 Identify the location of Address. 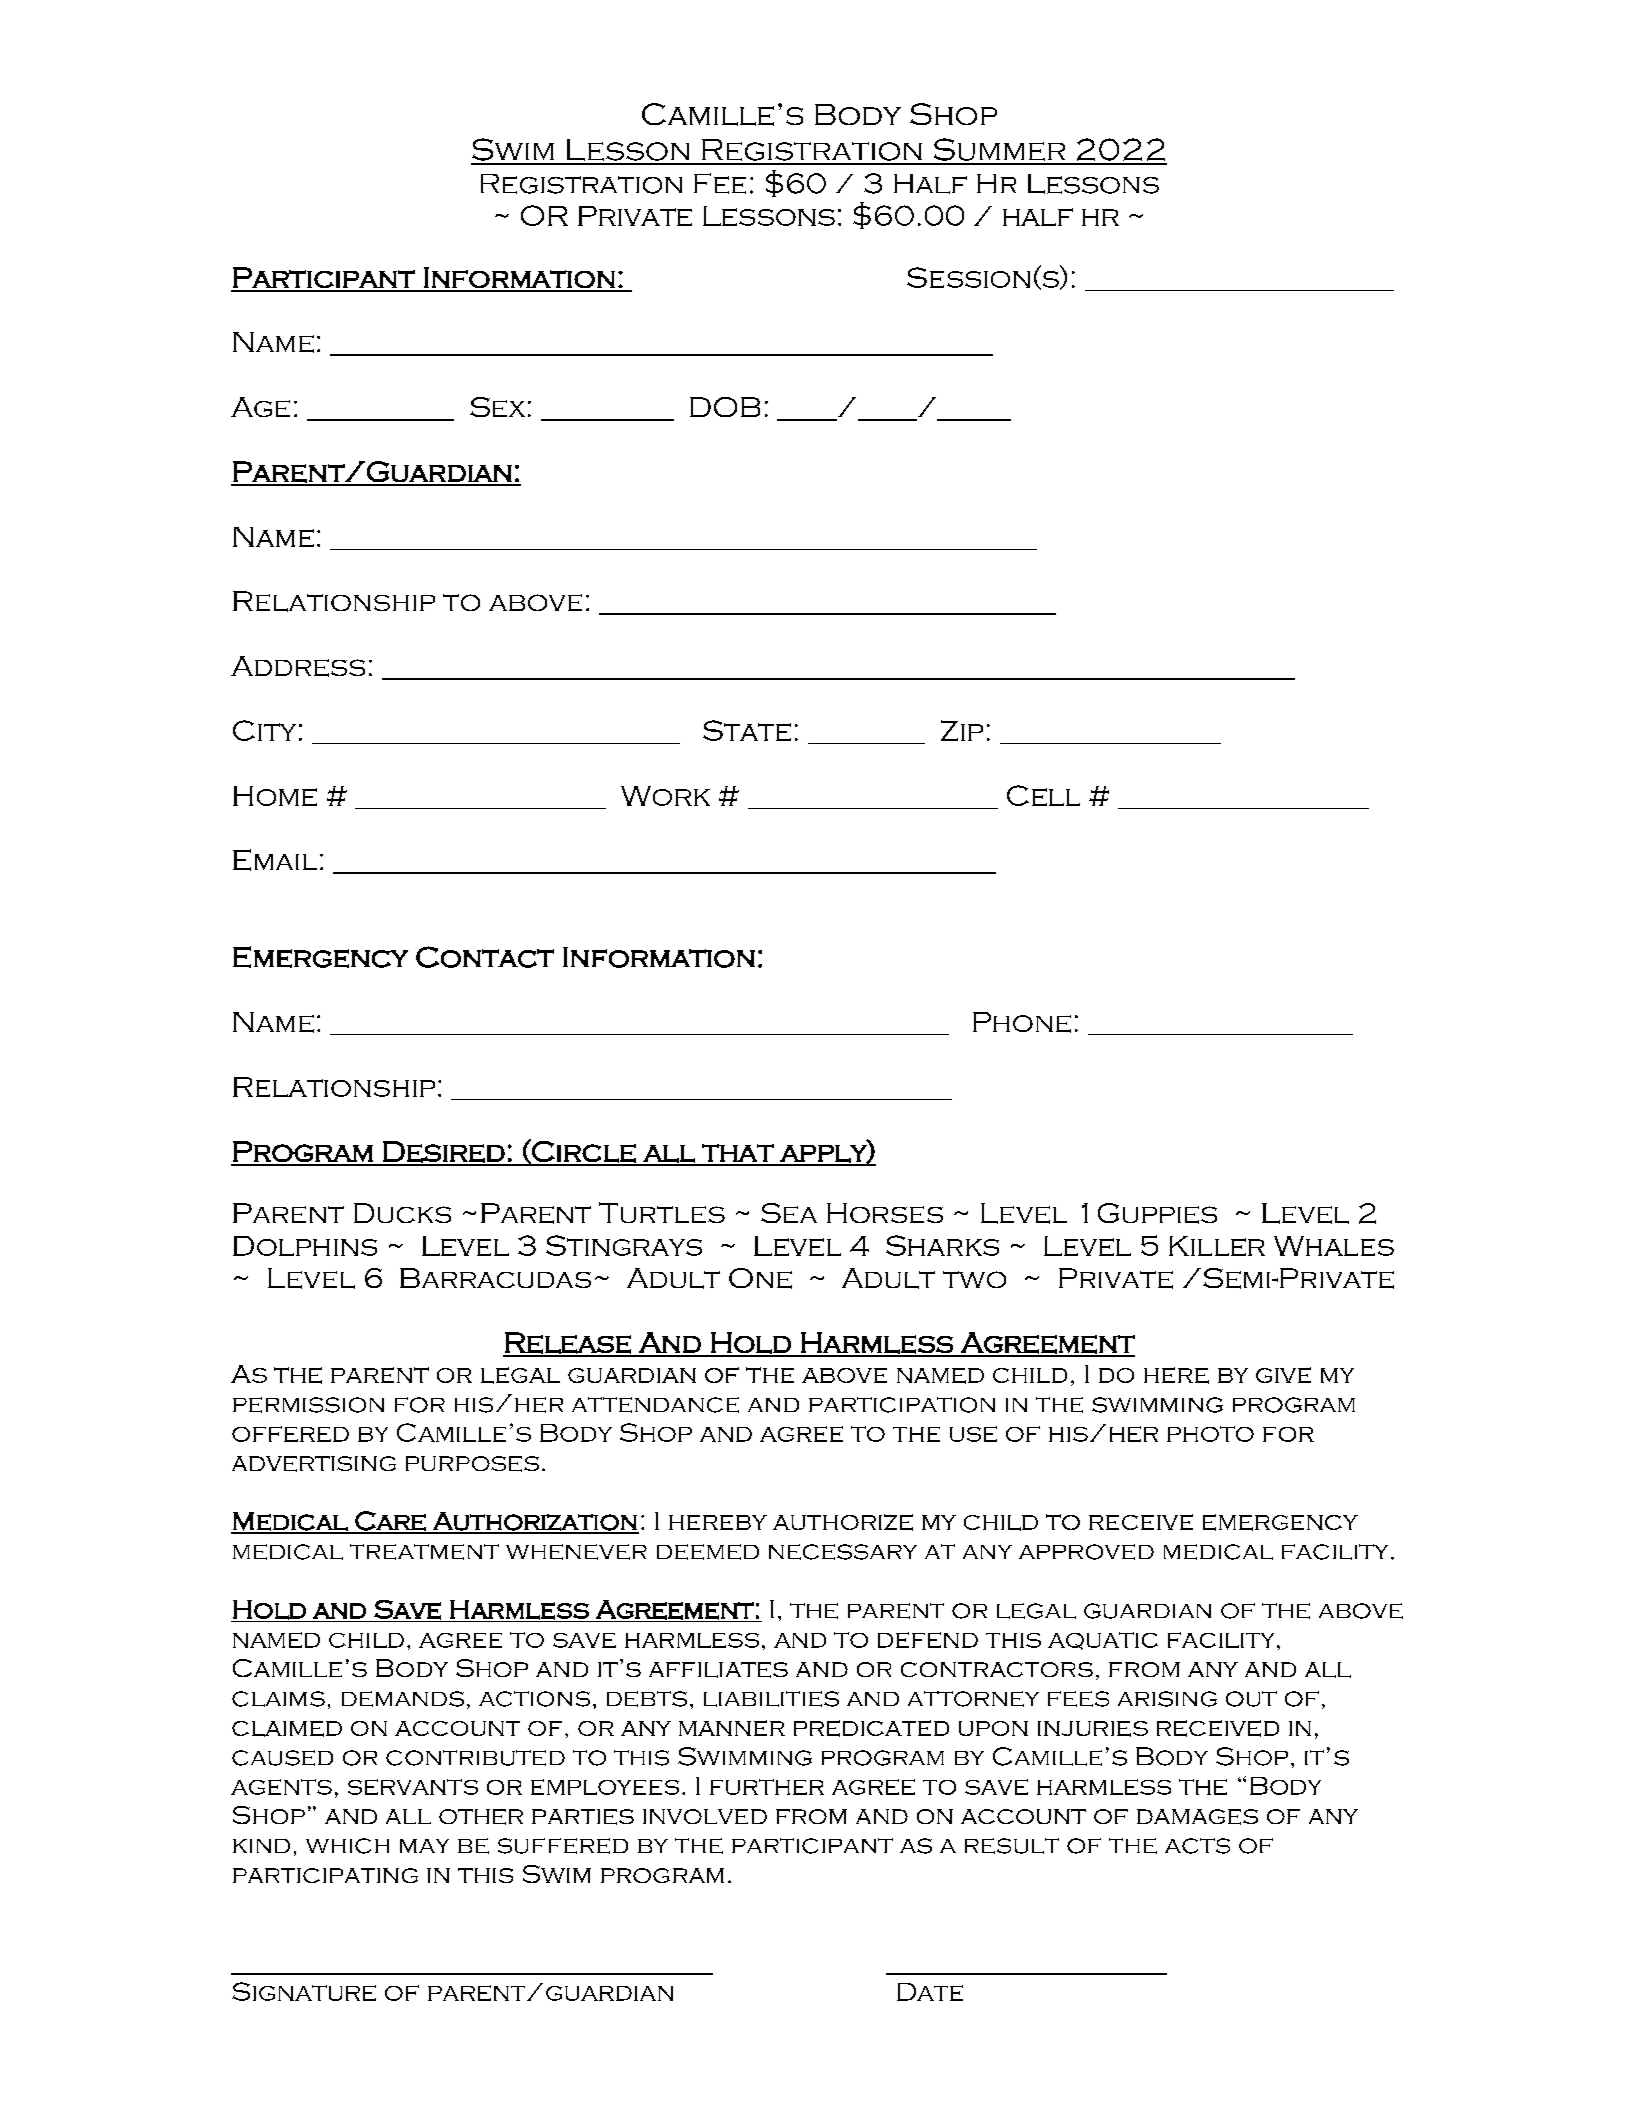
(298, 666).
